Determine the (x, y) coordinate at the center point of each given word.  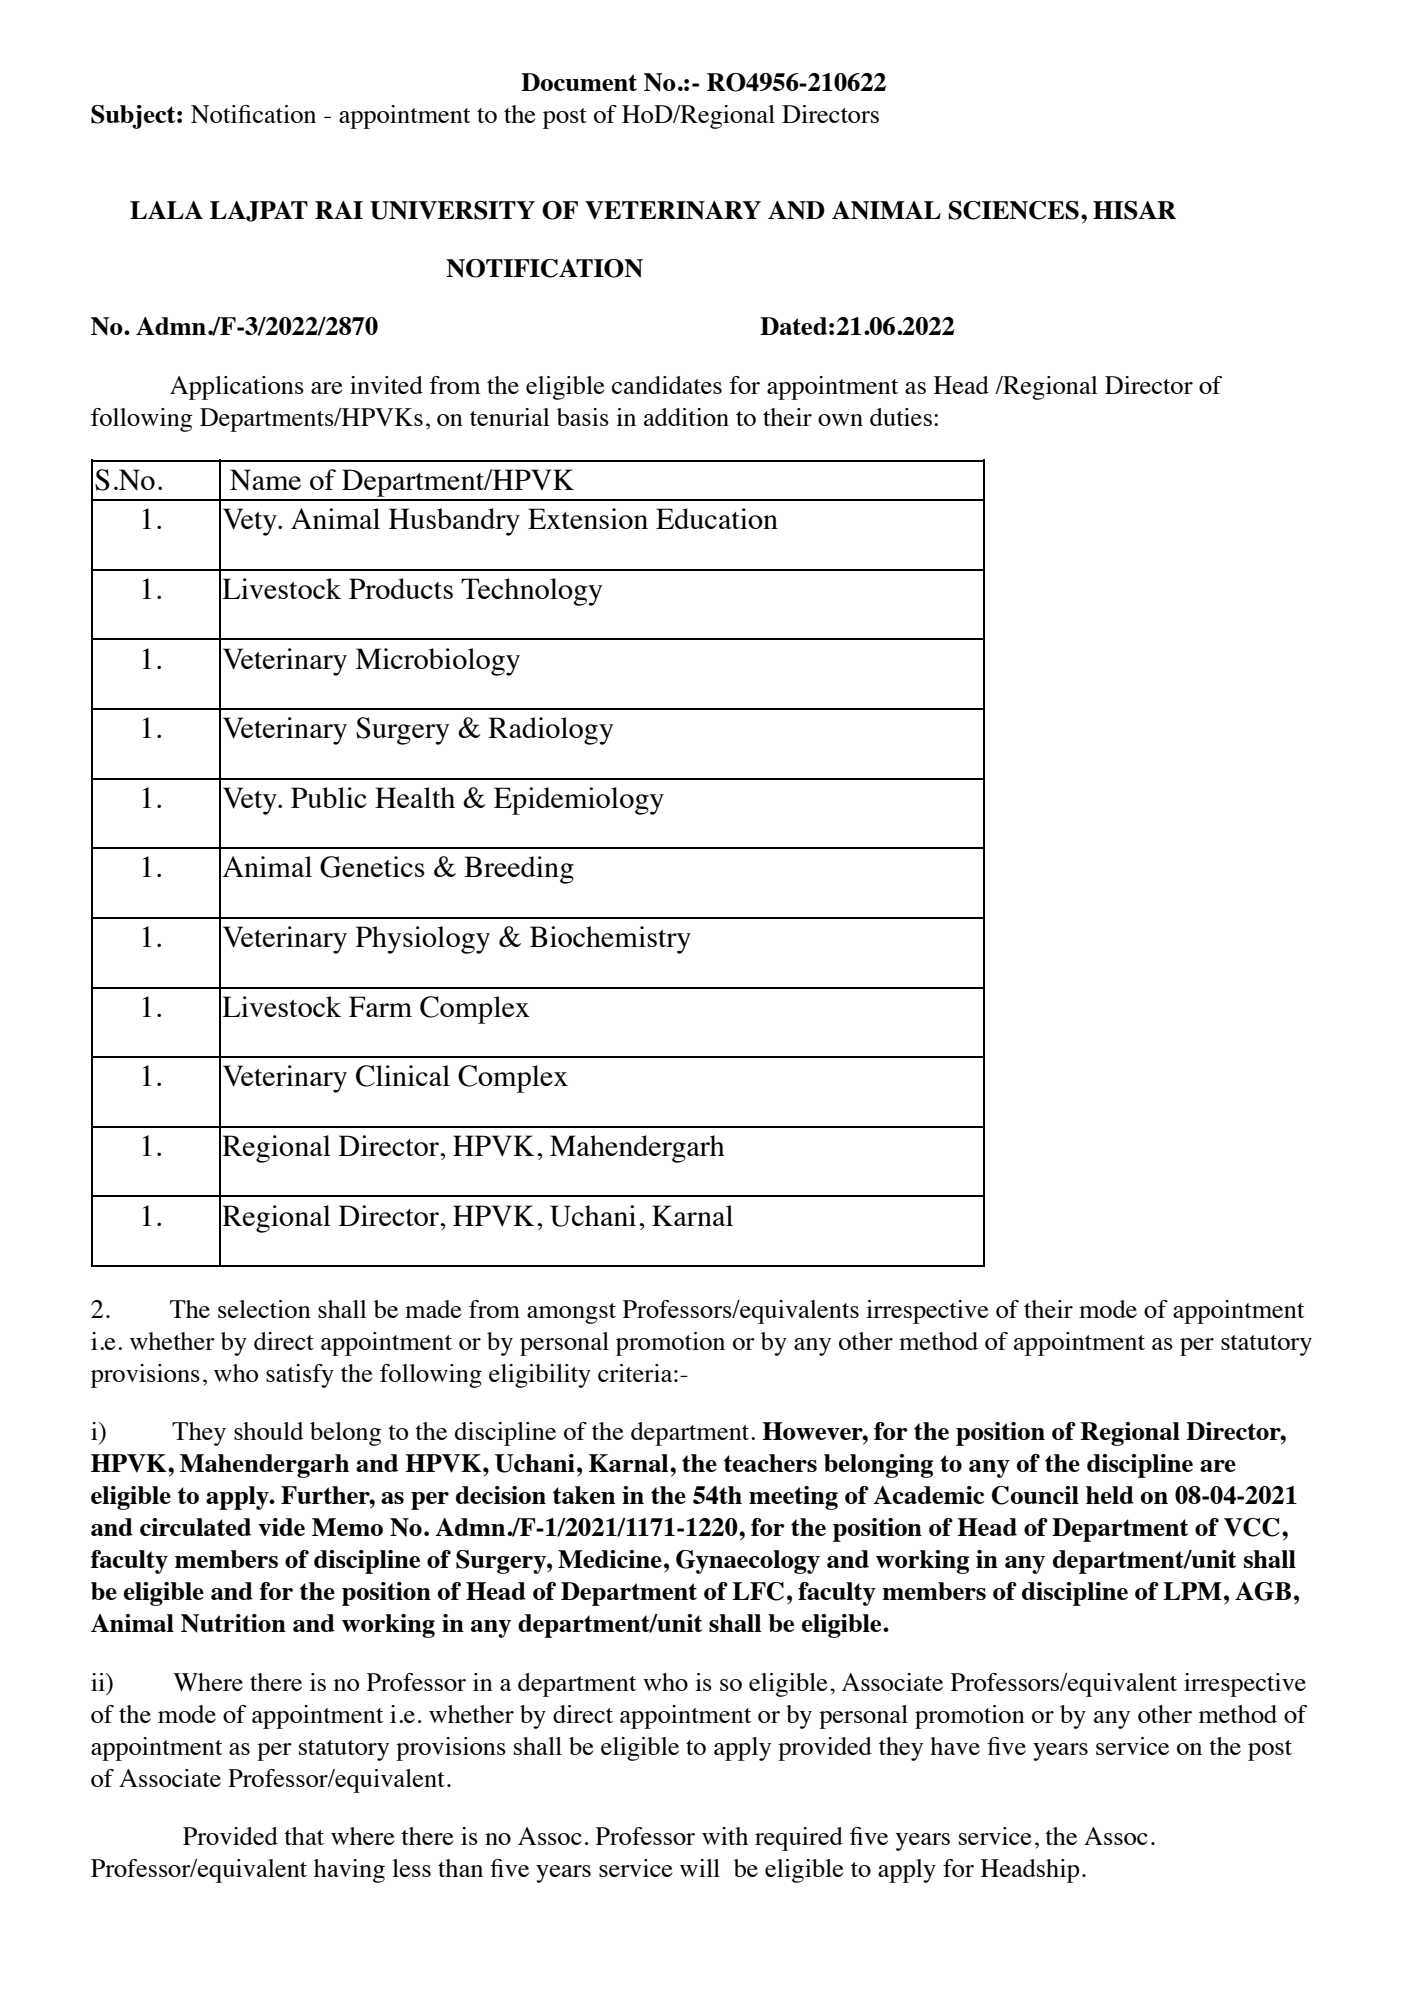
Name (265, 480)
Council (1035, 1495)
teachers (770, 1463)
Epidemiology (579, 801)
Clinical (403, 1076)
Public (329, 797)
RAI (339, 210)
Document (579, 82)
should (268, 1431)
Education (717, 518)
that (304, 1836)
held (1110, 1495)
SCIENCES (1013, 210)
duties (901, 417)
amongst (571, 1313)
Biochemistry (610, 940)
